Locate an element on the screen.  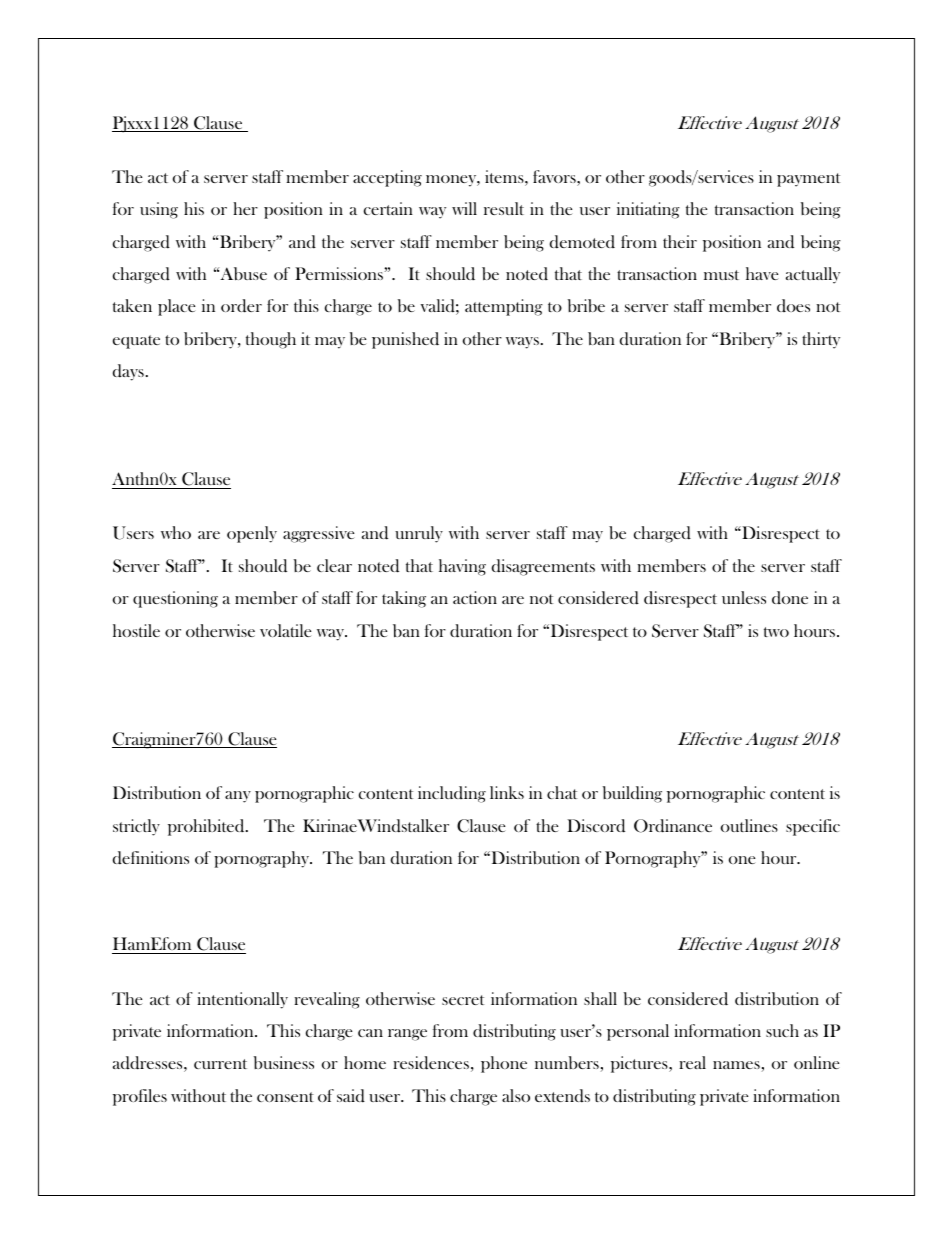
questioning is located at coordinates (175, 599).
